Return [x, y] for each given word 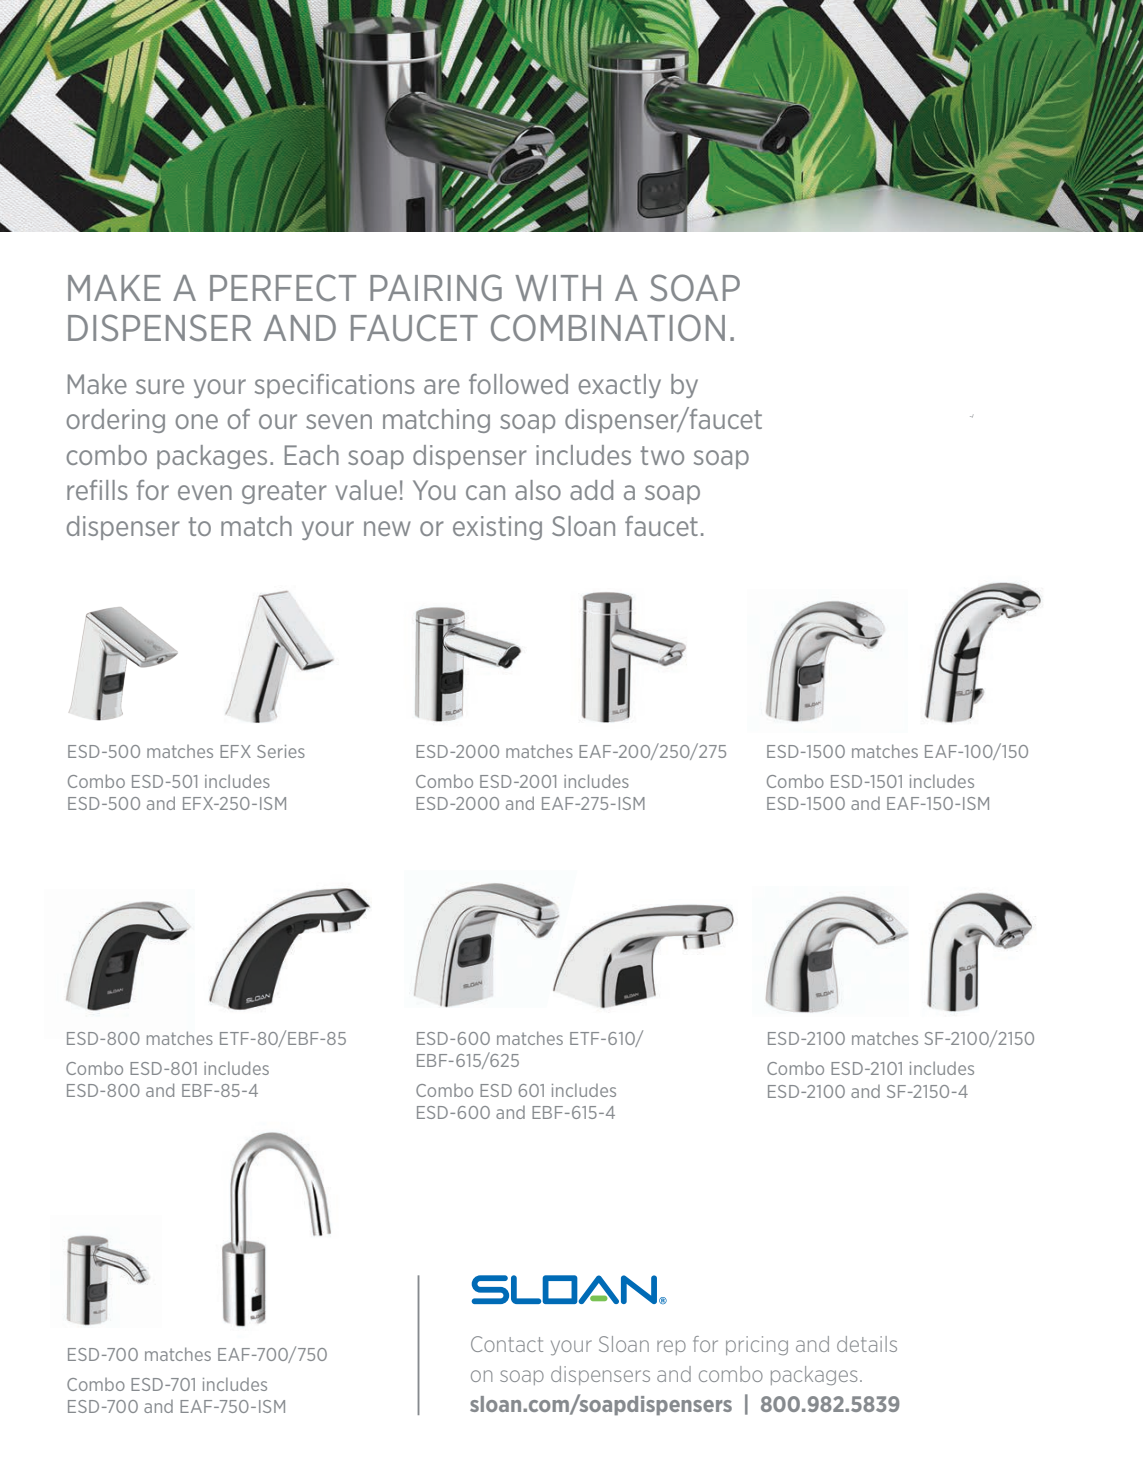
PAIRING [436, 287]
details [867, 1344]
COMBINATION [608, 327]
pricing [757, 1345]
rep [671, 1347]
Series [281, 751]
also [538, 490]
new [387, 528]
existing [497, 528]
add [591, 490]
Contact [507, 1344]
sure [160, 386]
